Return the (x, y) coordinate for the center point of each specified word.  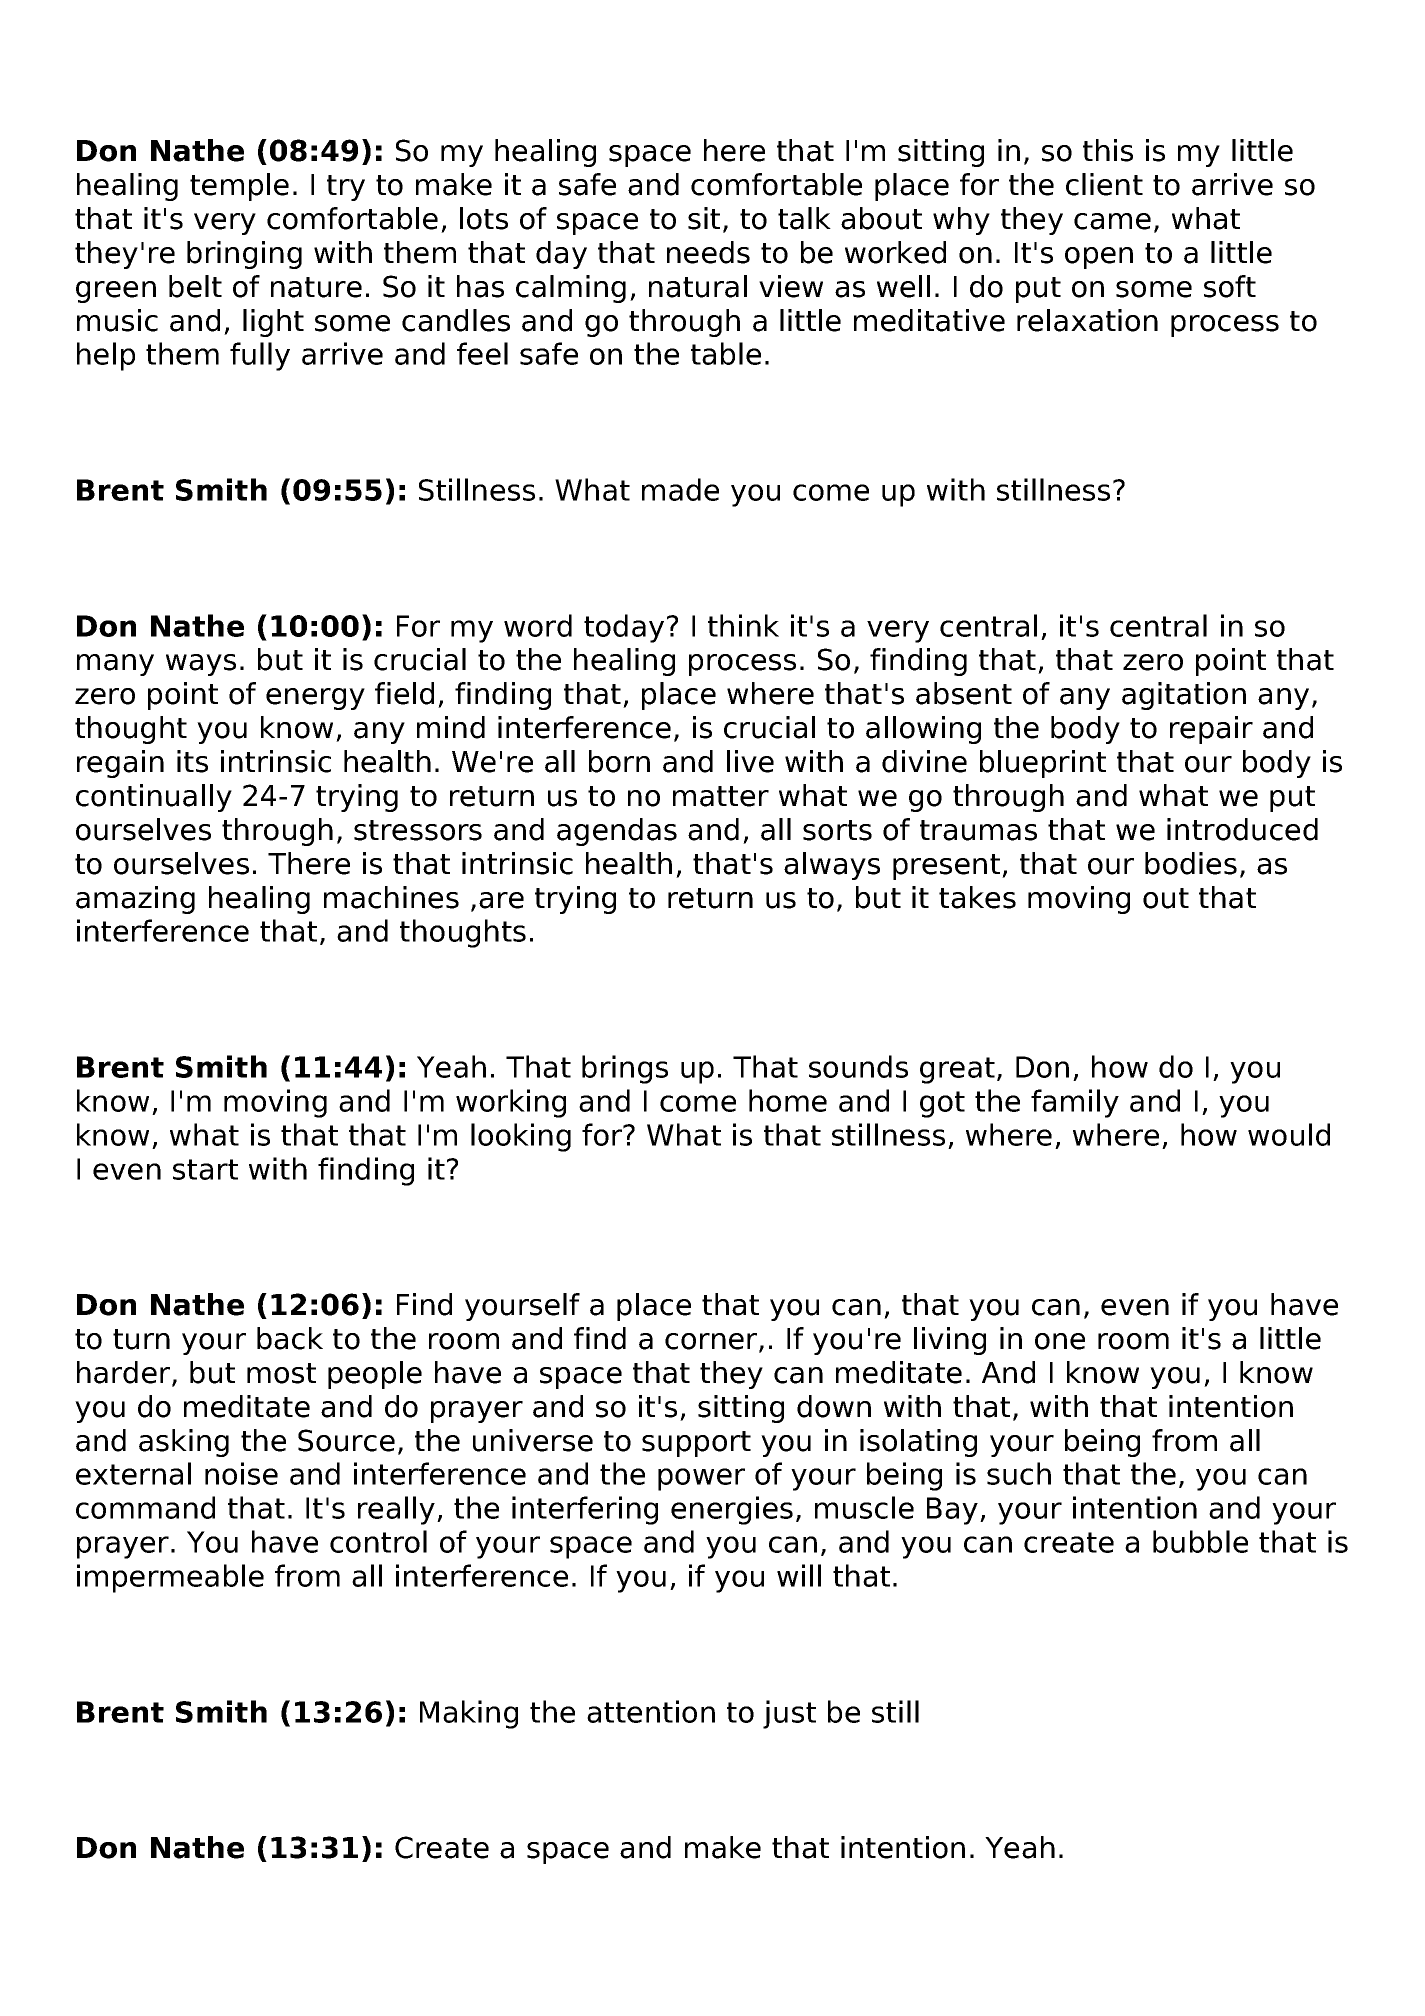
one (1060, 1341)
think (743, 625)
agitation (1184, 696)
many (115, 665)
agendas (617, 832)
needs (708, 252)
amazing (135, 900)
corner (712, 1342)
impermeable (170, 1578)
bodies (1191, 863)
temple (239, 187)
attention (651, 1711)
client (1104, 184)
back (290, 1338)
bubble (1200, 1541)
